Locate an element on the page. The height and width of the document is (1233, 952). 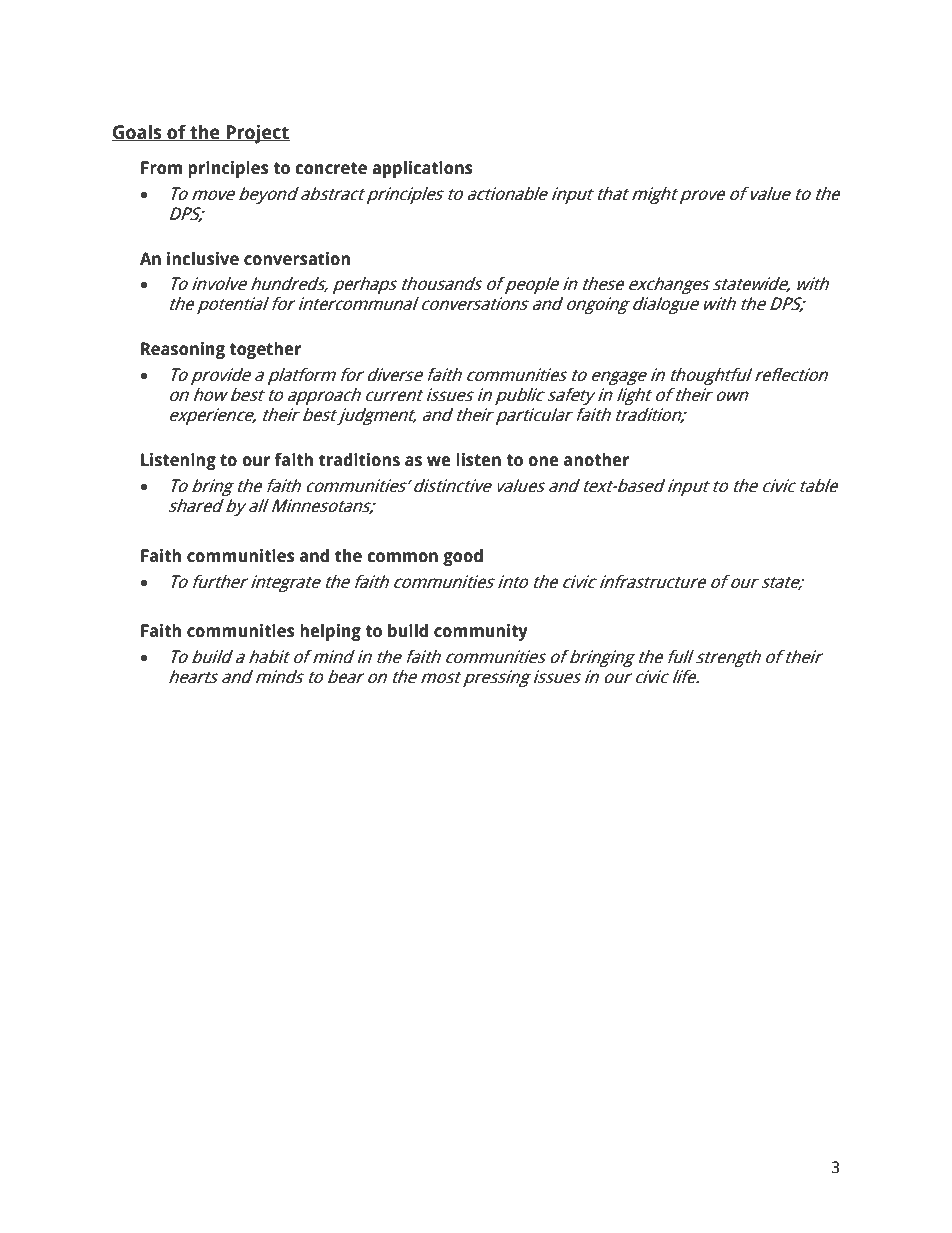
Reasoning is located at coordinates (183, 350).
